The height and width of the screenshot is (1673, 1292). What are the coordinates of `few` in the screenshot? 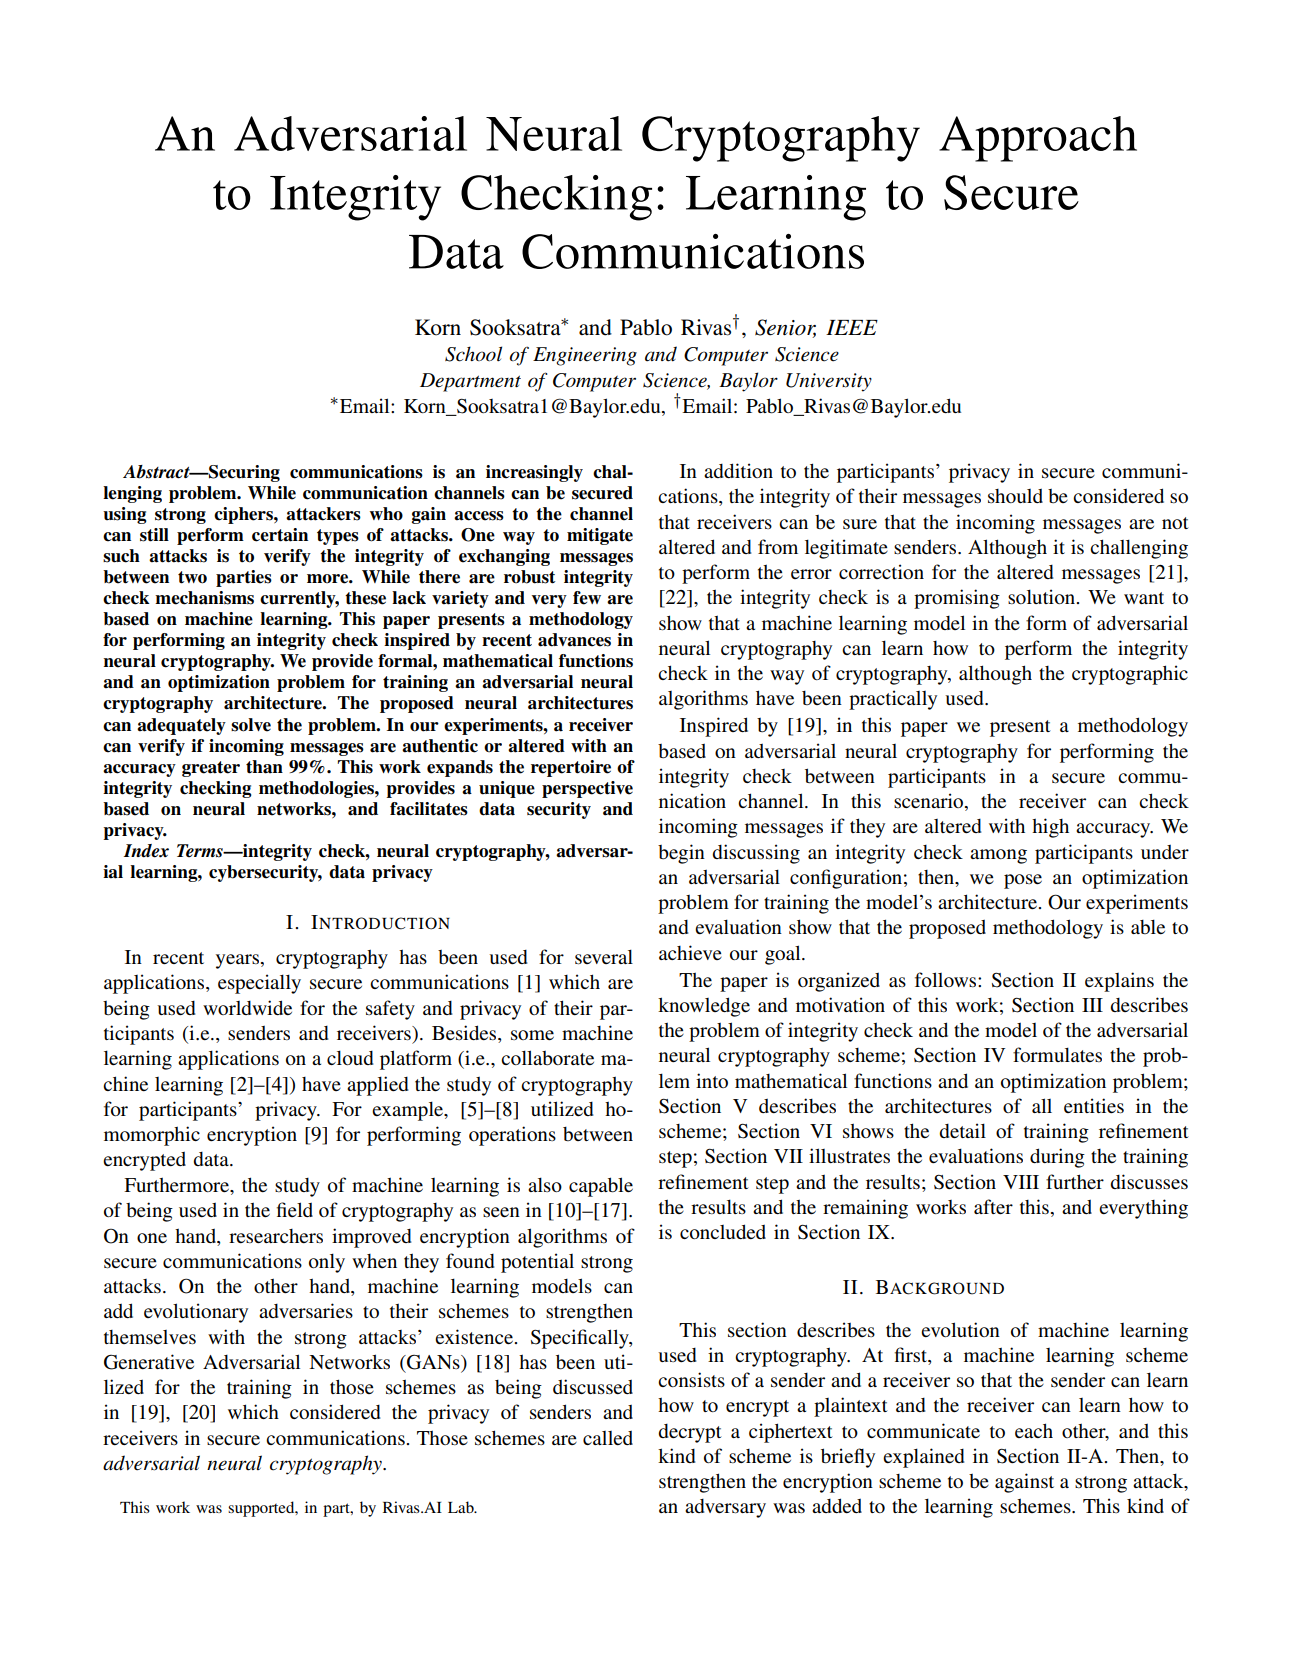 It's located at (587, 598).
